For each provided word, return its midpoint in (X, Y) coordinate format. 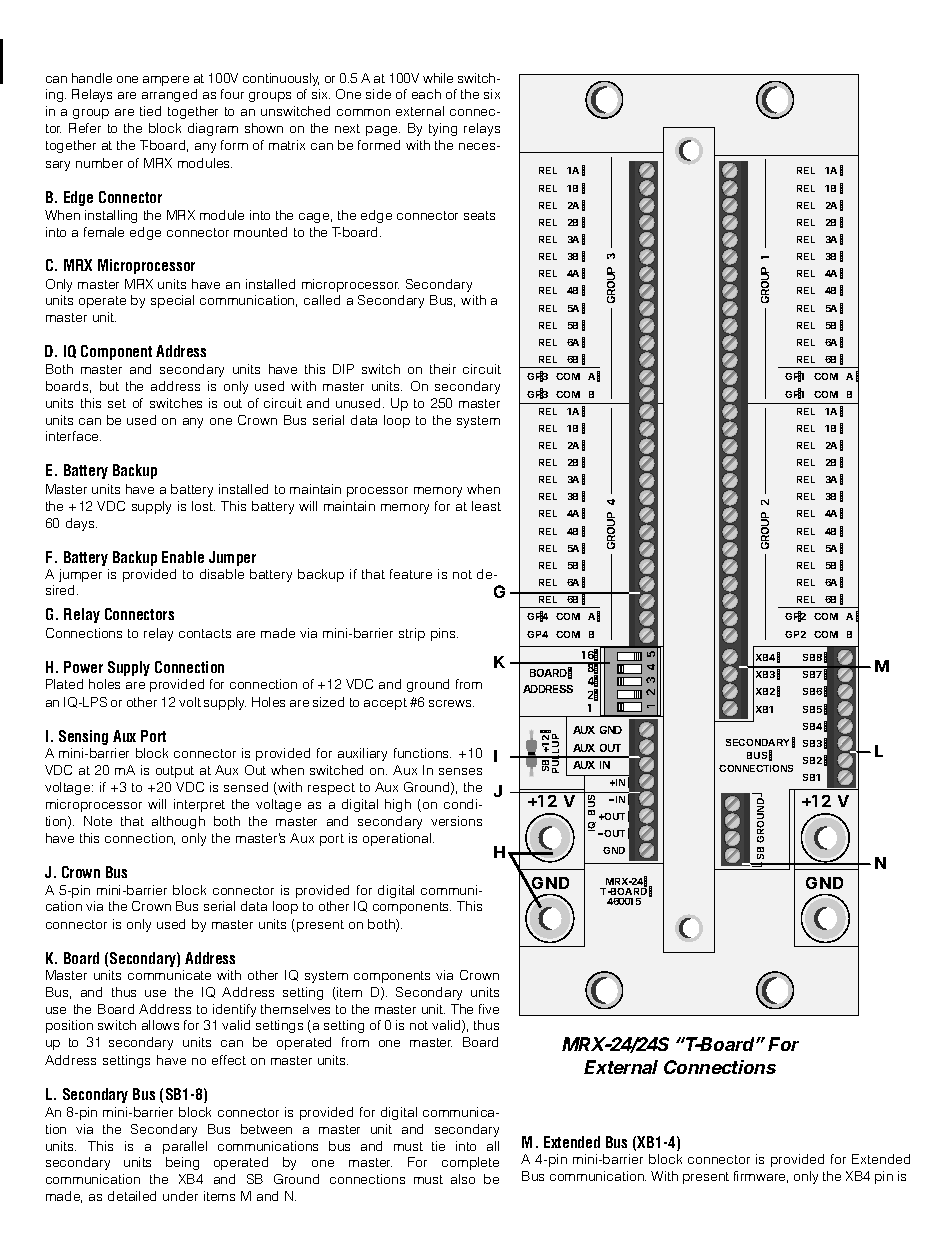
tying (443, 129)
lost (203, 506)
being (182, 1163)
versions (456, 821)
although (178, 822)
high (398, 805)
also (463, 1179)
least (486, 506)
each (426, 94)
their (443, 369)
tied (150, 111)
